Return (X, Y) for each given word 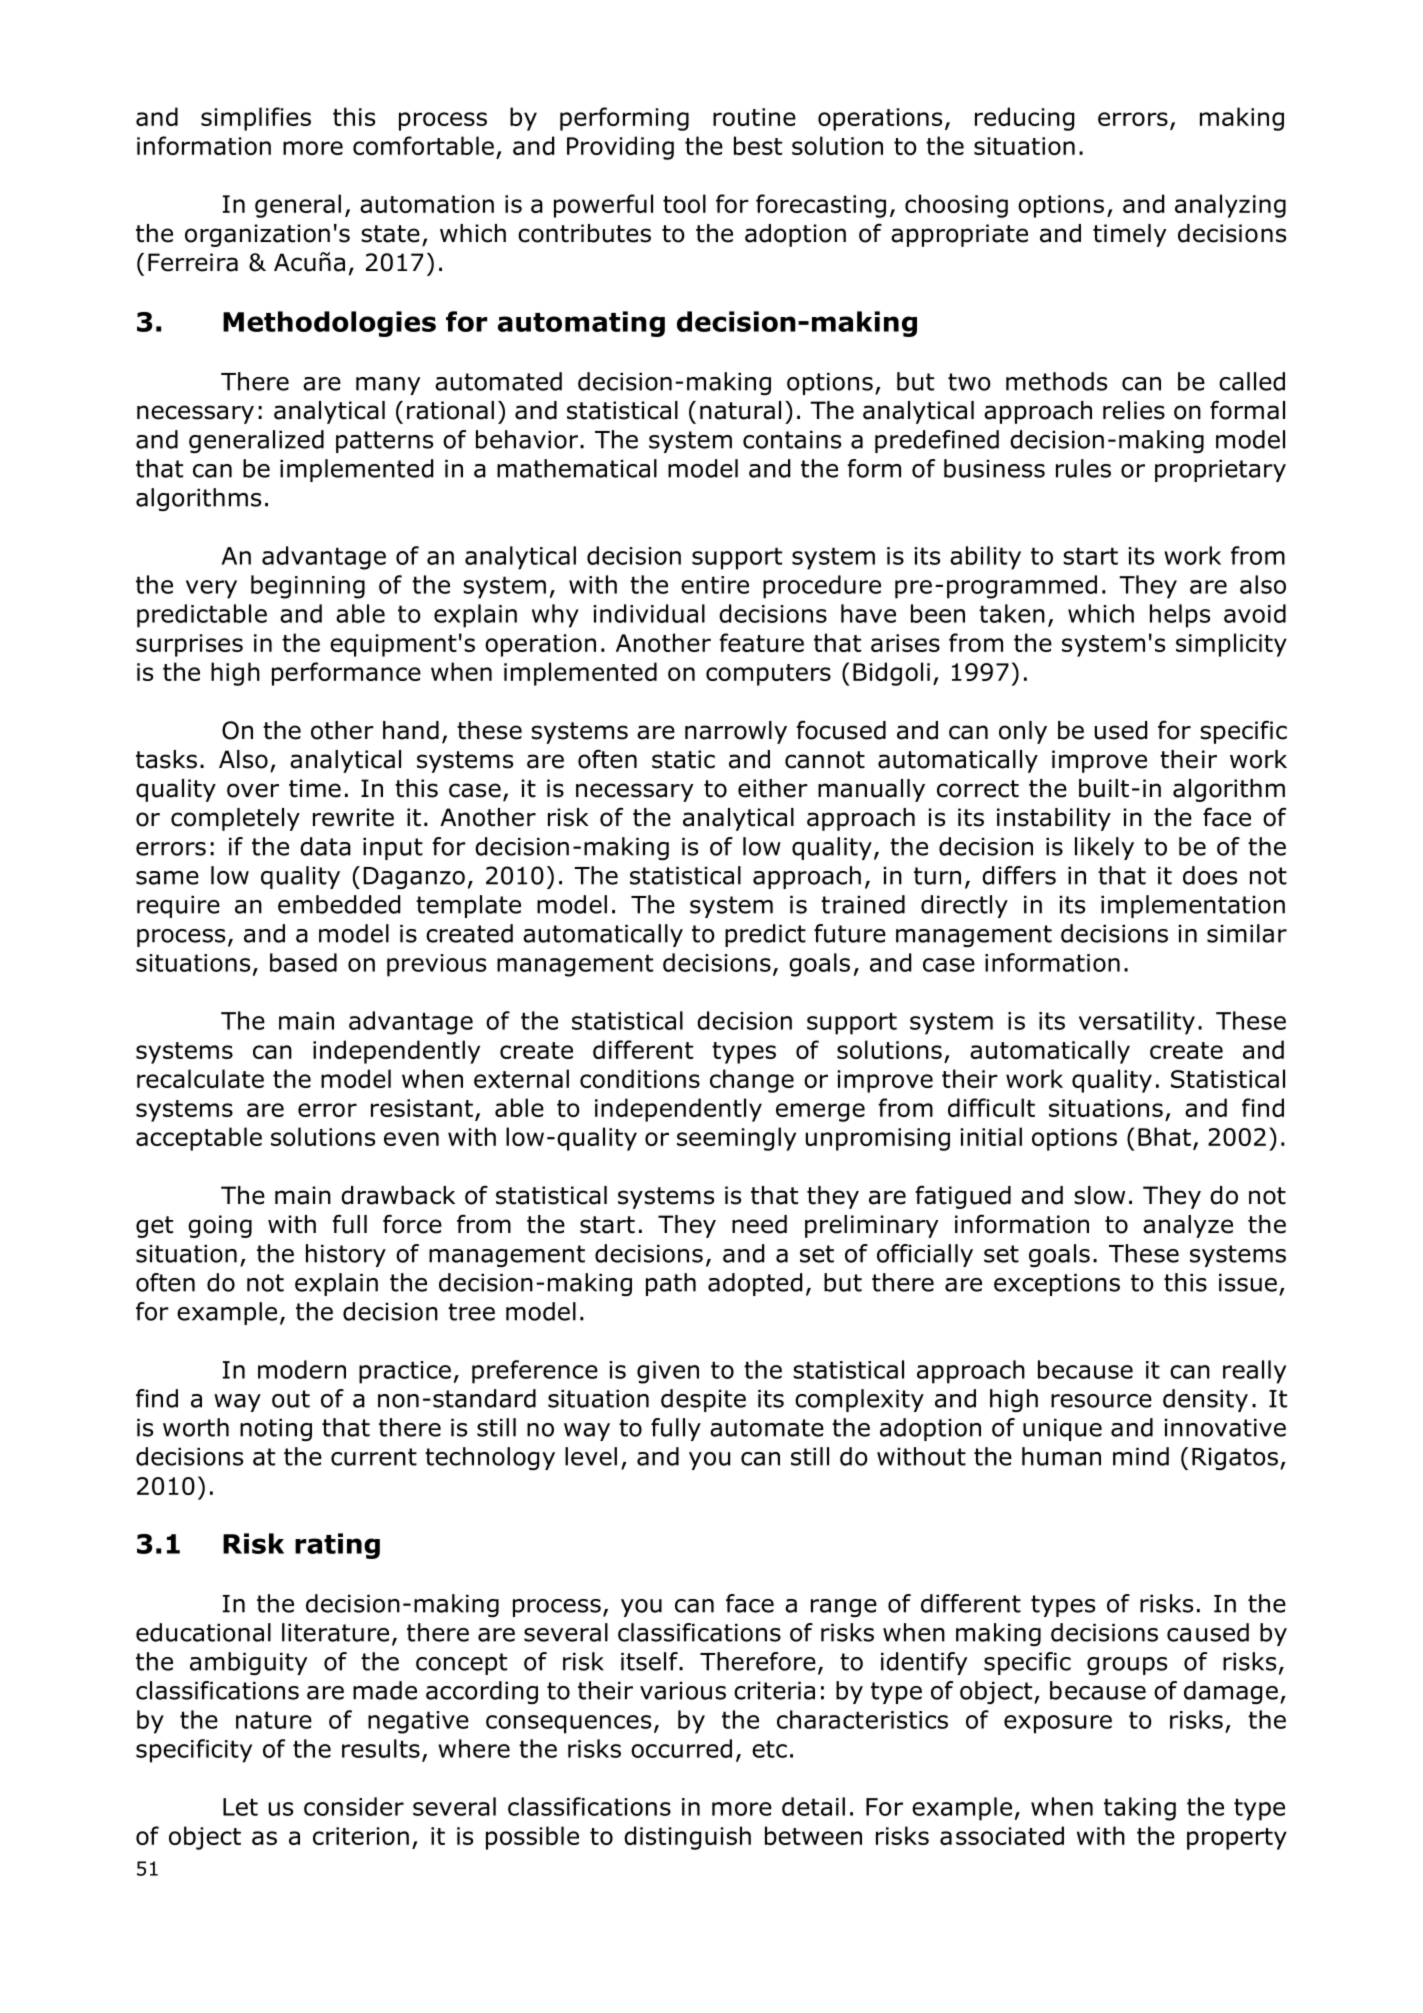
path (671, 1284)
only (1023, 732)
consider (354, 1806)
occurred (681, 1748)
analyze (1188, 1226)
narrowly (736, 732)
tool (684, 203)
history (346, 1255)
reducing (1024, 119)
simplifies (256, 119)
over (253, 790)
